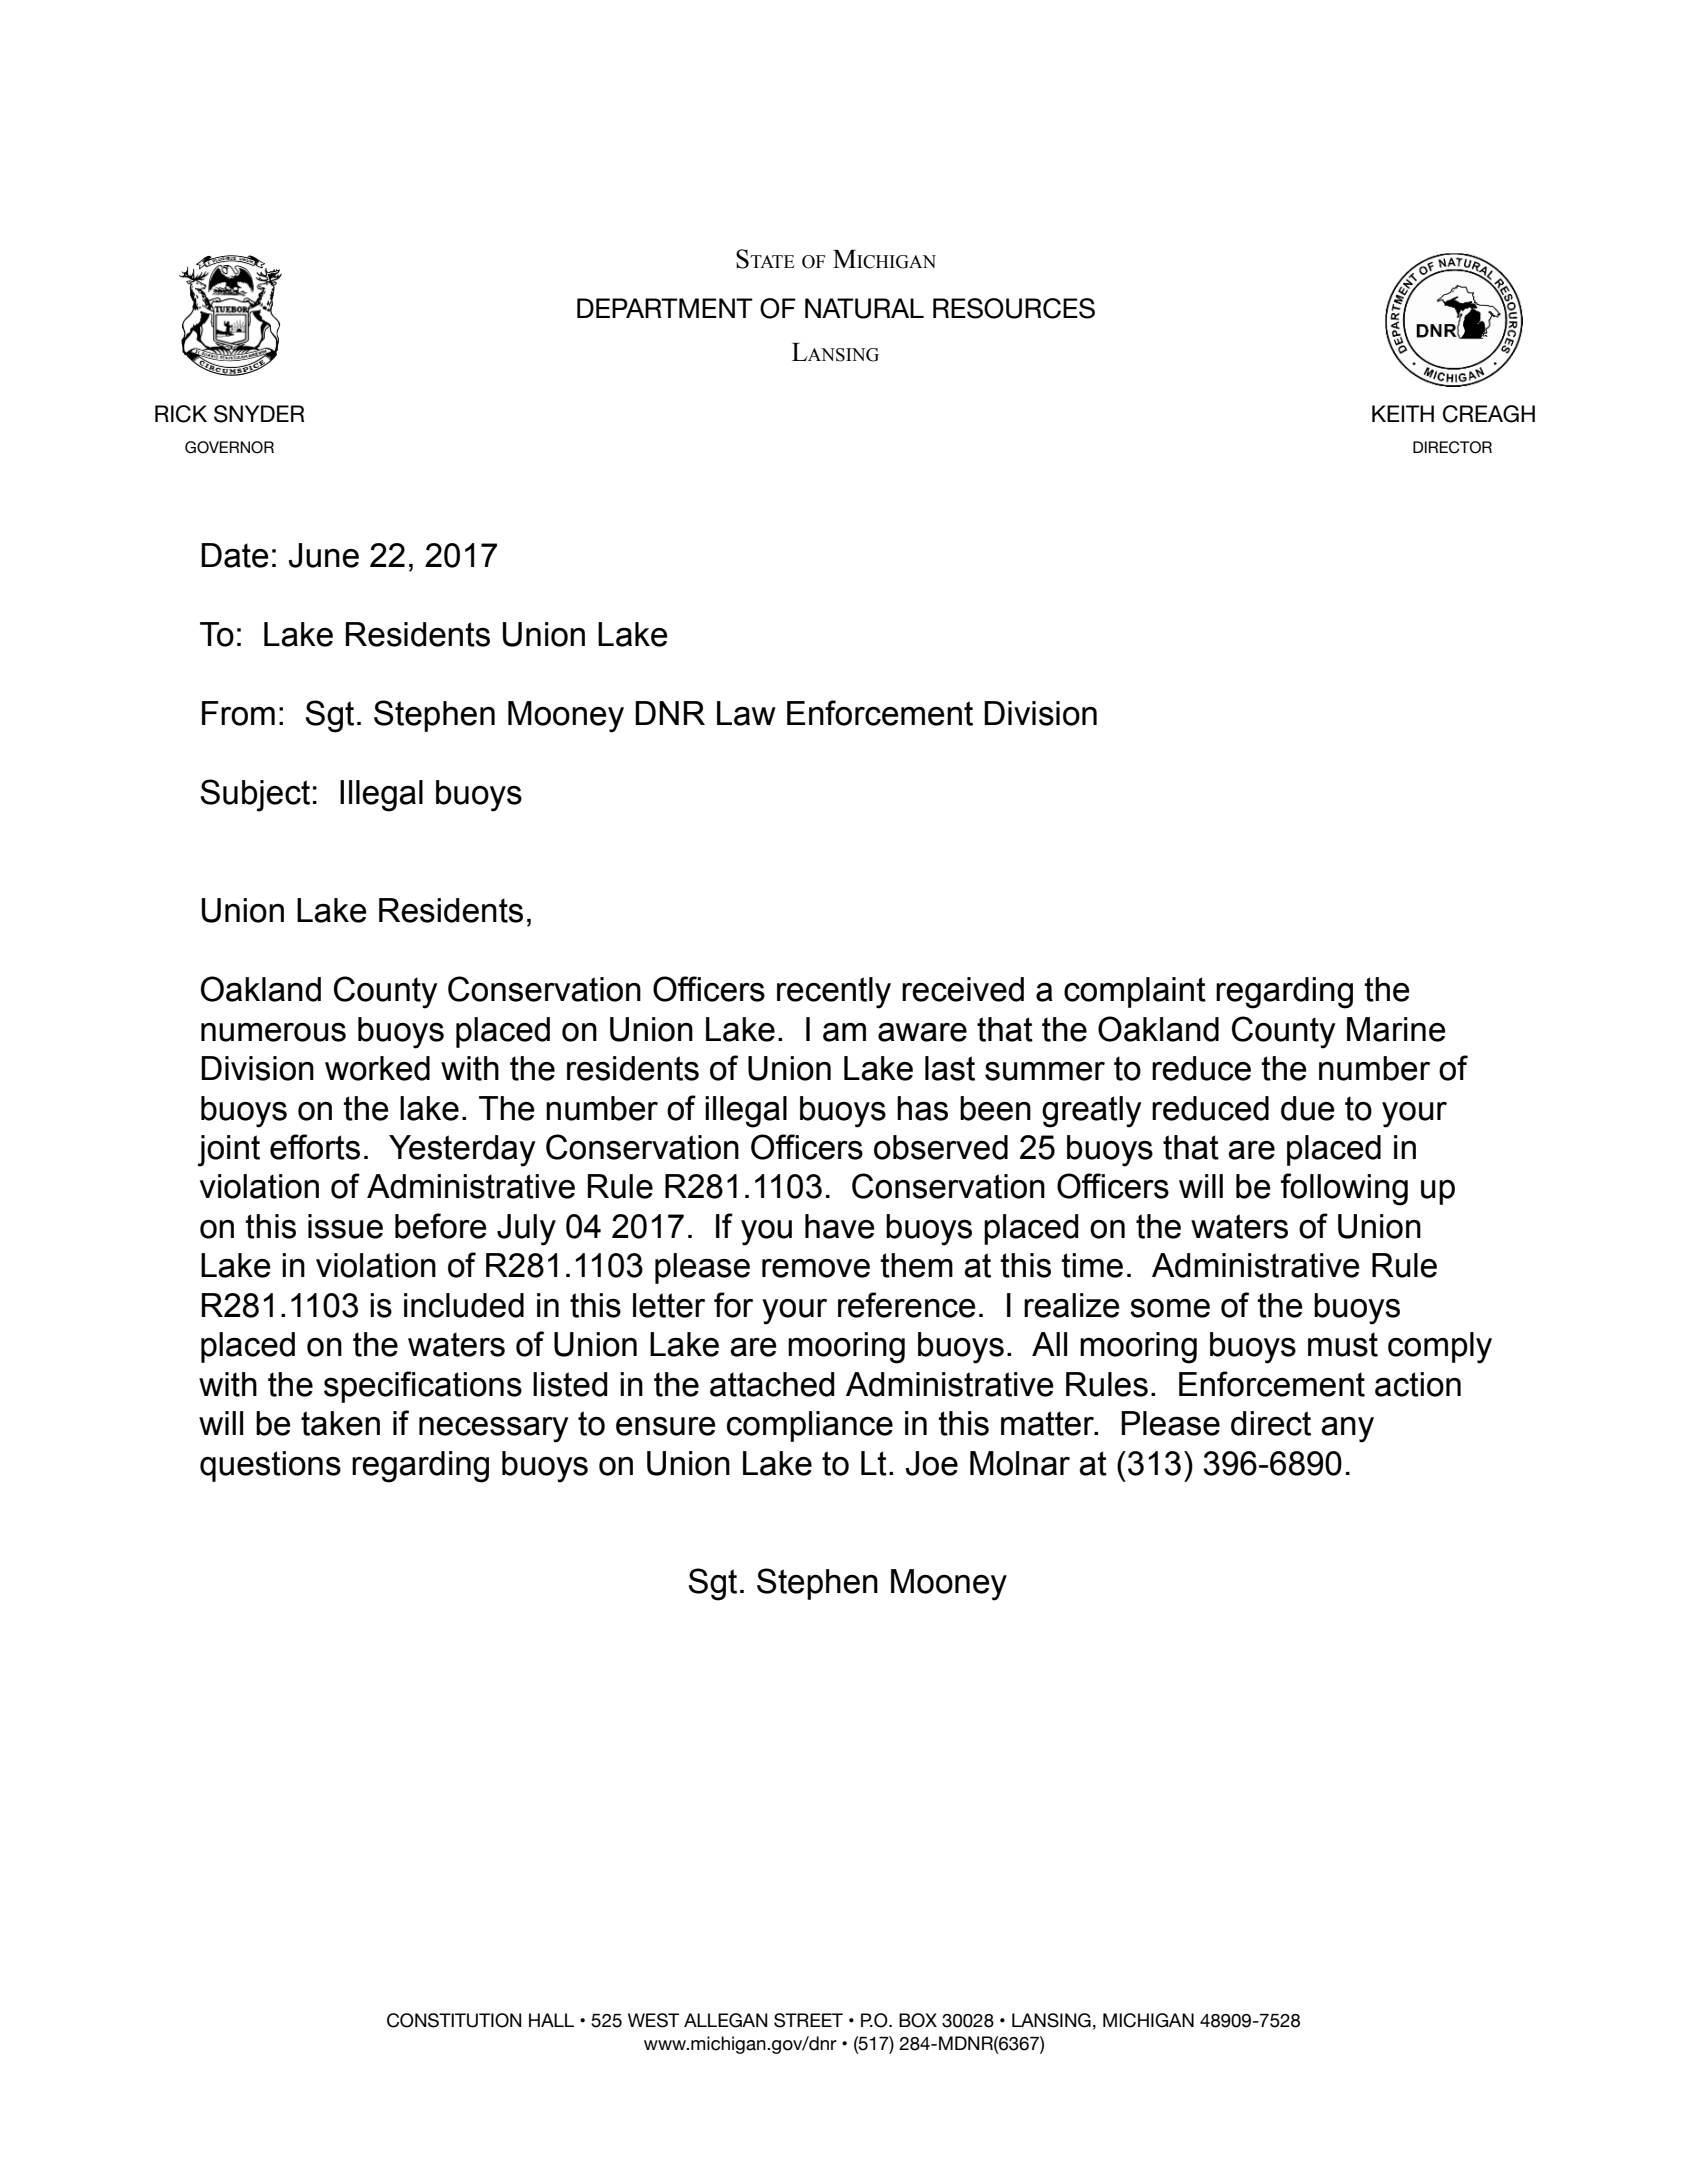 This screenshot has width=1695, height=2158. I want to click on any, so click(1347, 1430).
